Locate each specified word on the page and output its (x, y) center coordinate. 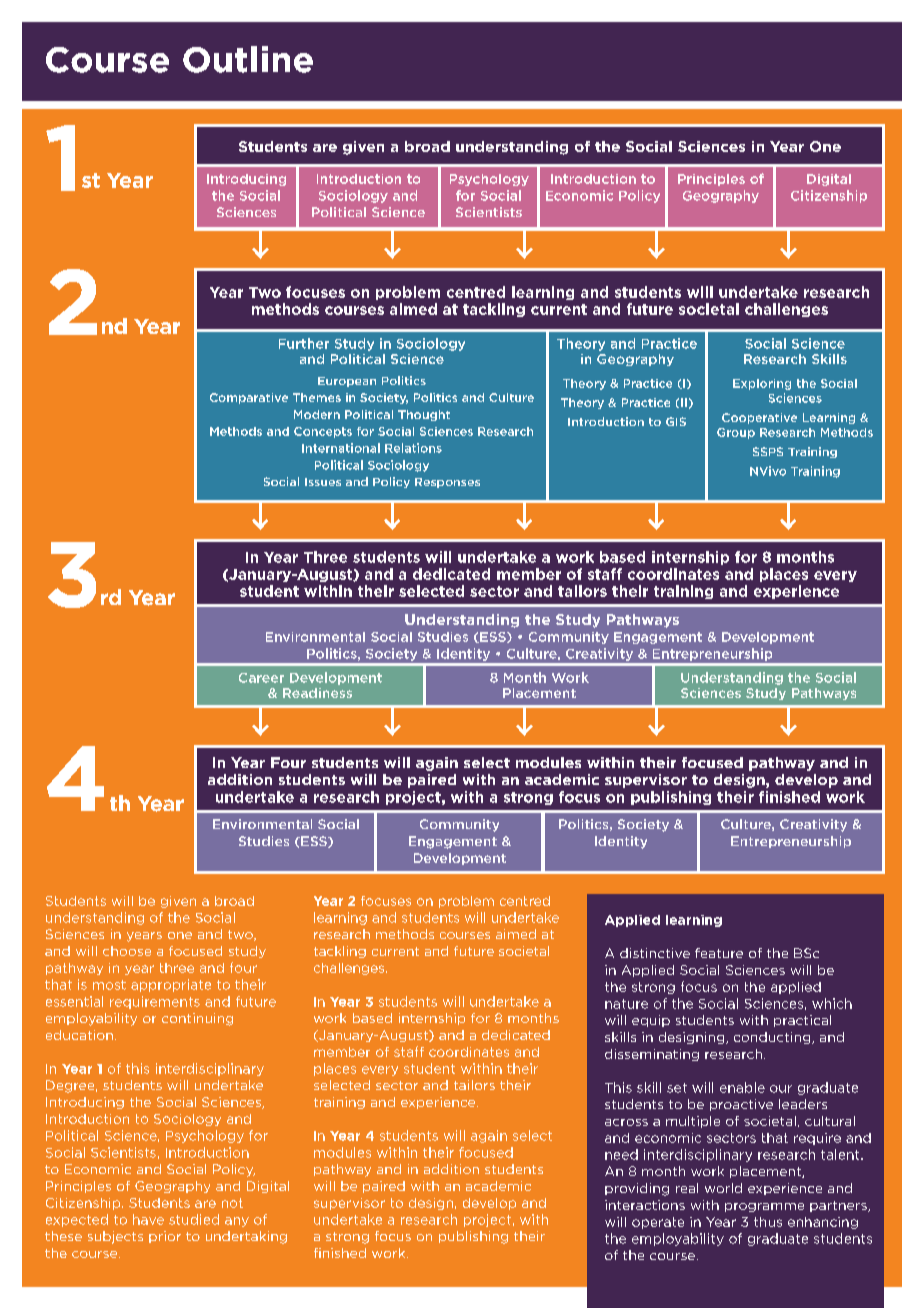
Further (304, 343)
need (621, 1154)
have (148, 1219)
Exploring (762, 384)
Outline (248, 59)
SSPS (768, 451)
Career (261, 678)
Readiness (317, 693)
